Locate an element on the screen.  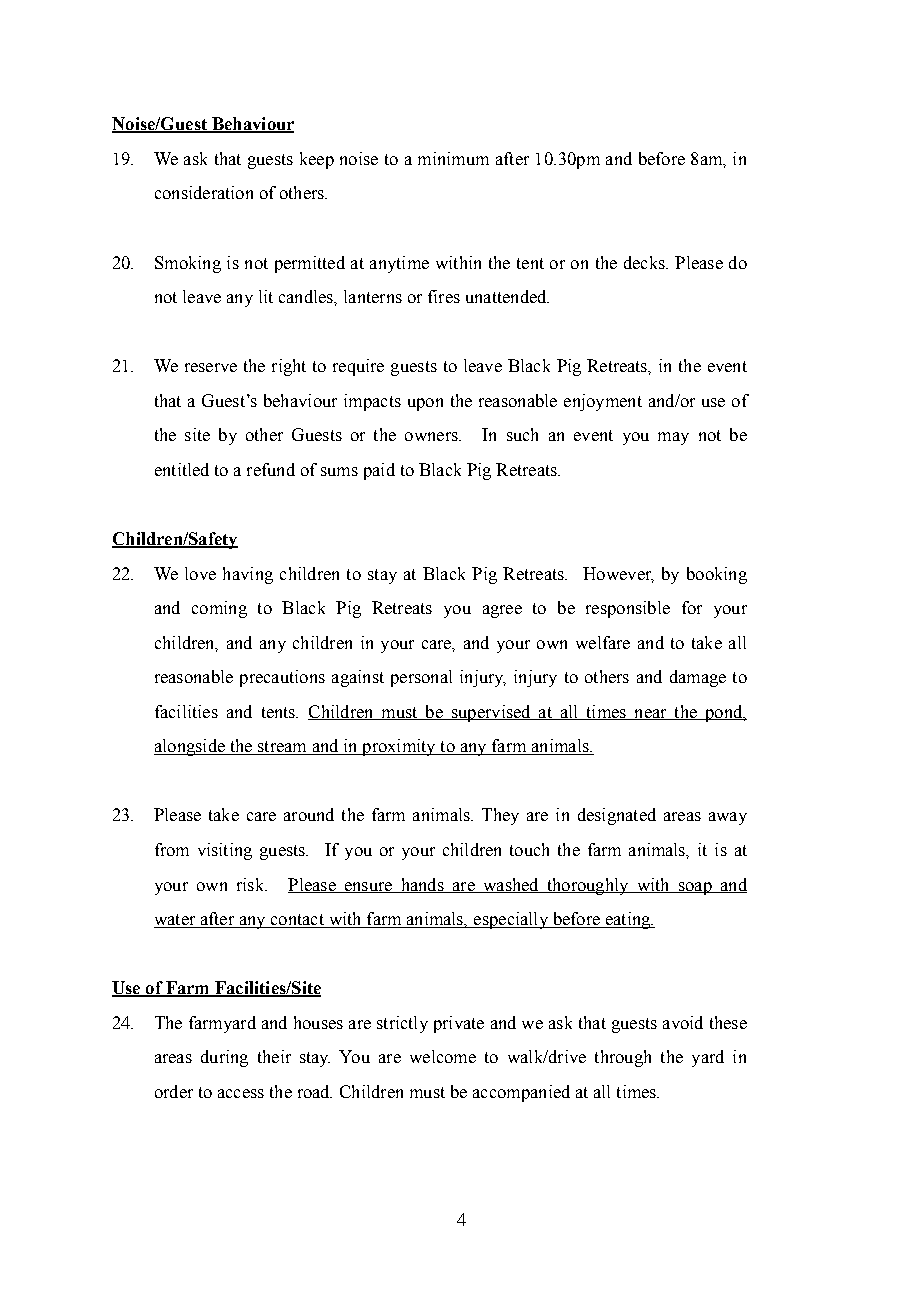
hands is located at coordinates (422, 885).
